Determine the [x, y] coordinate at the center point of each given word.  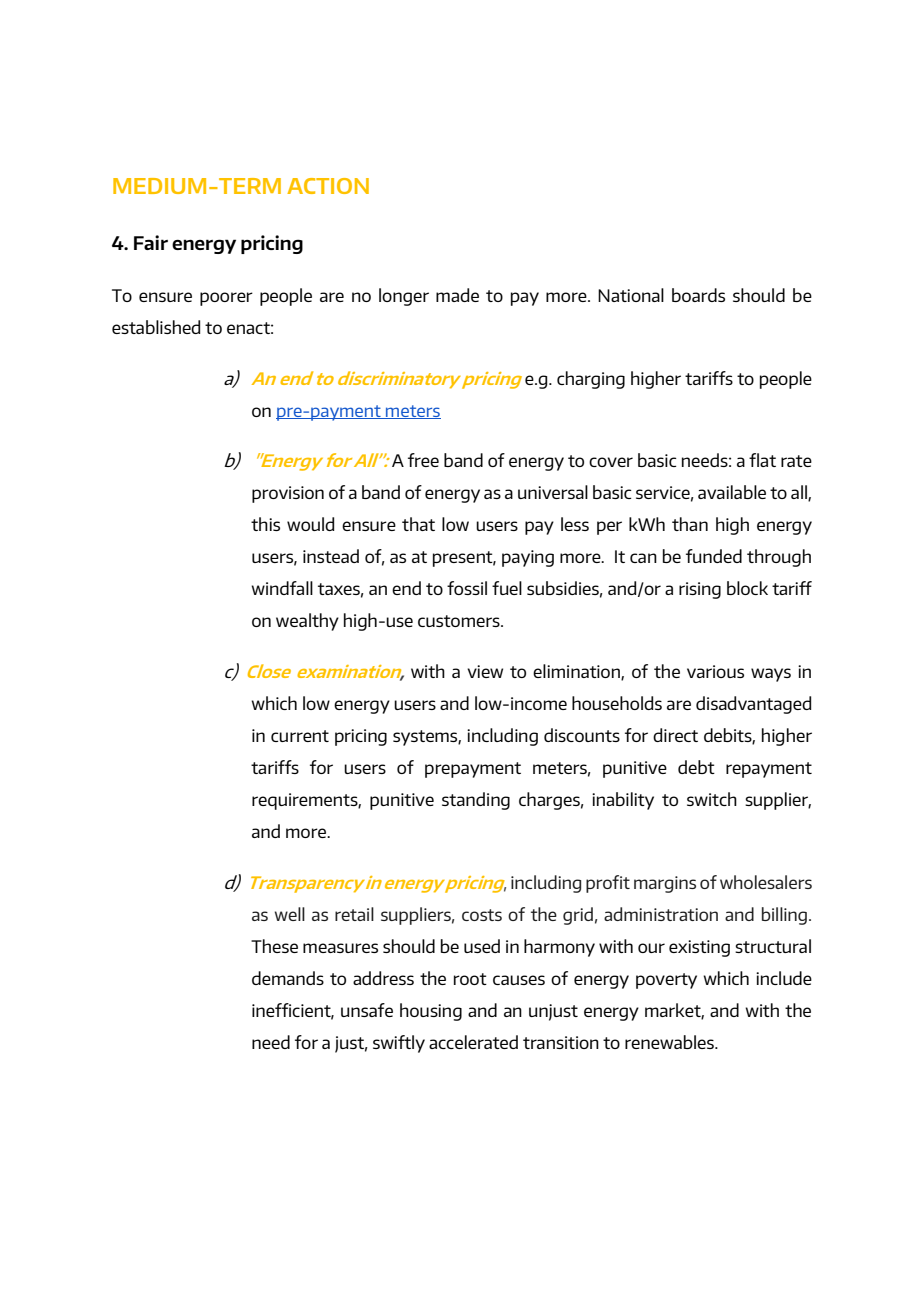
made [457, 295]
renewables [670, 1042]
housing [431, 1012]
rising [700, 590]
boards [698, 295]
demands [288, 978]
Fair [151, 242]
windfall [282, 588]
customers [460, 621]
